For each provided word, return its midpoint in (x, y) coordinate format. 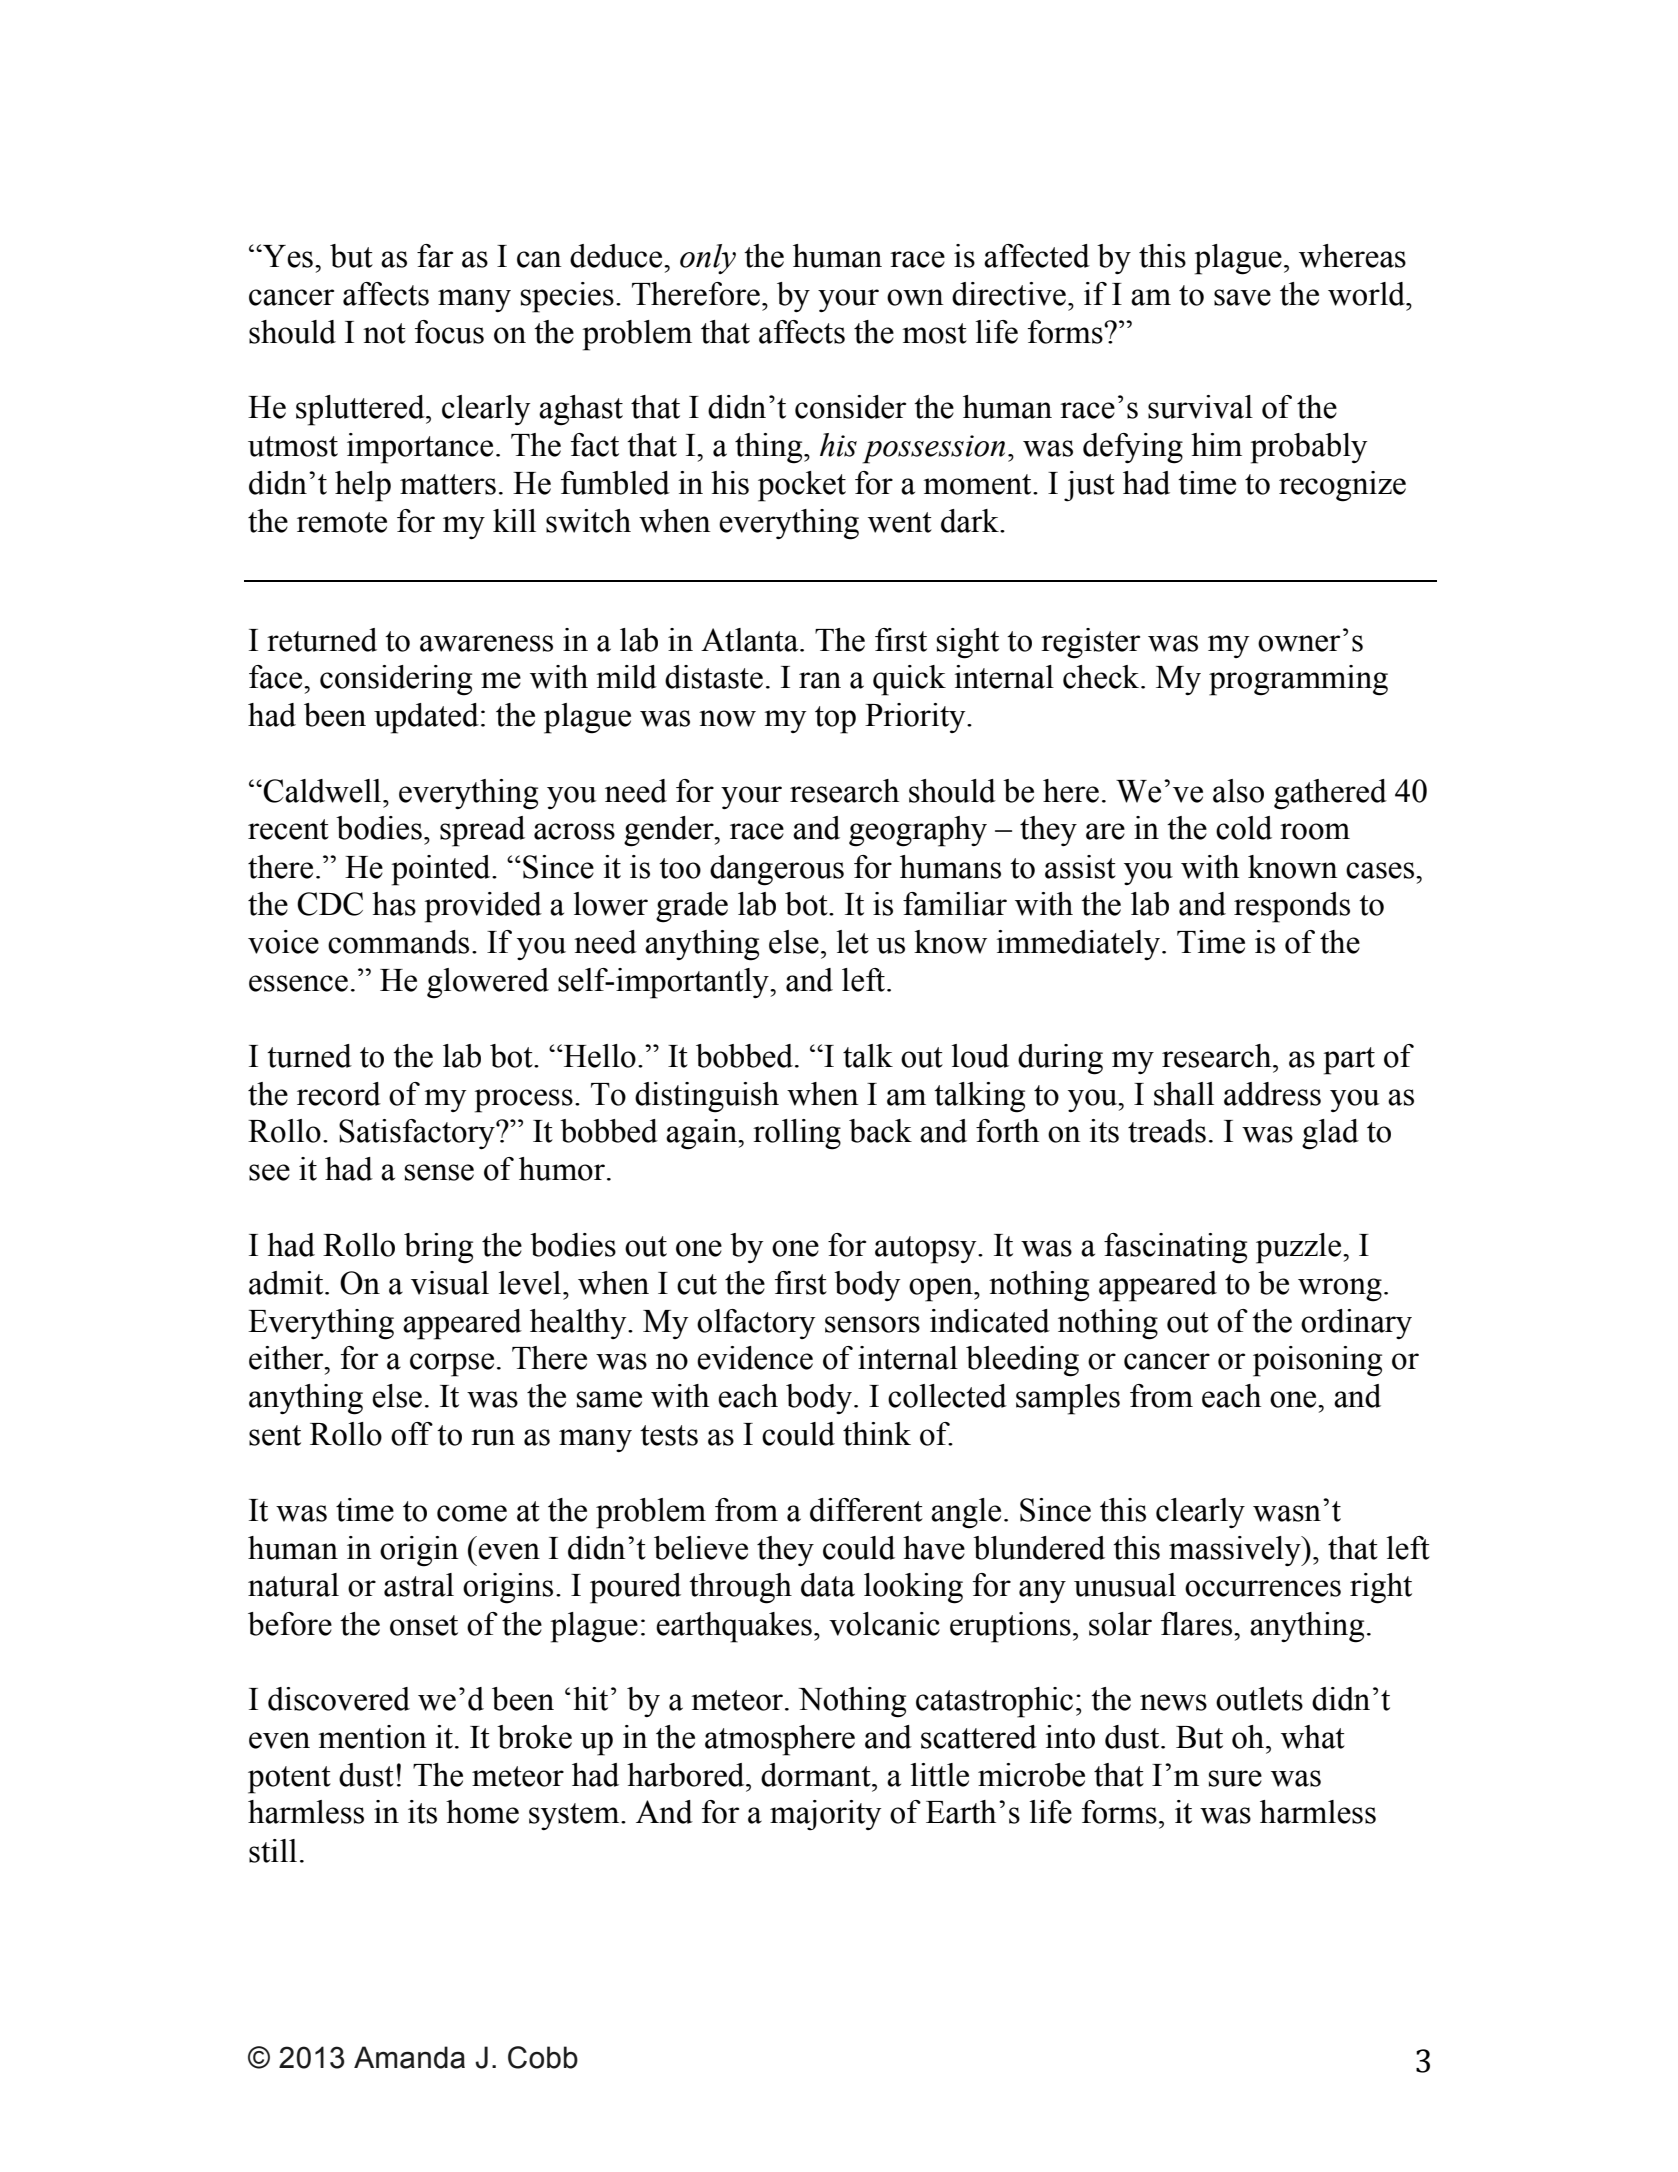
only (708, 259)
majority (826, 1815)
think (877, 1434)
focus (449, 332)
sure (1235, 1778)
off (412, 1434)
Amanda (409, 2057)
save (1242, 297)
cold (1244, 828)
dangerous (777, 870)
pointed (442, 870)
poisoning (1317, 1361)
